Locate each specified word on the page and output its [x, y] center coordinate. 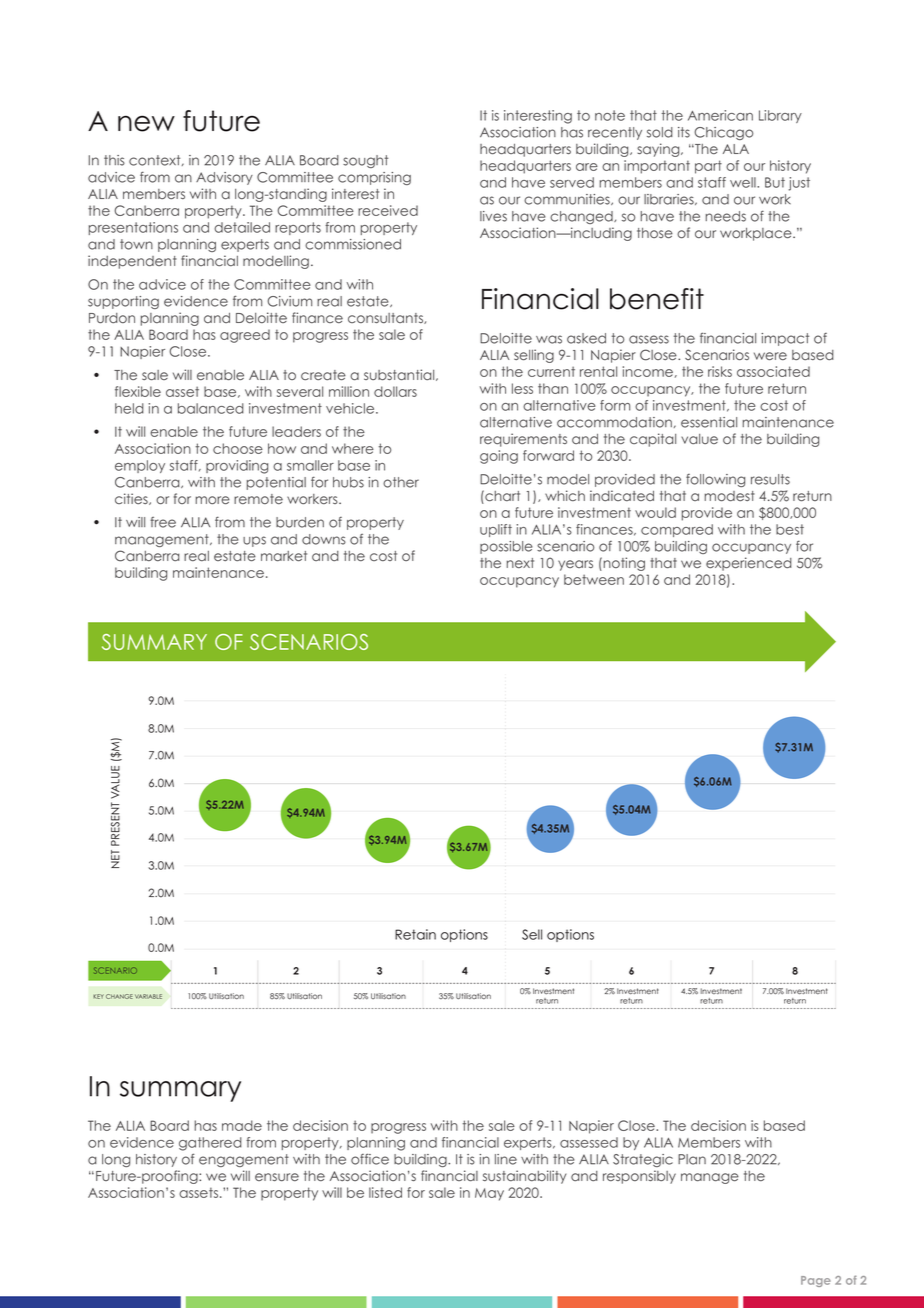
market [284, 556]
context [156, 160]
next [520, 563]
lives [493, 216]
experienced [749, 564]
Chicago [723, 133]
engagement [244, 1160]
